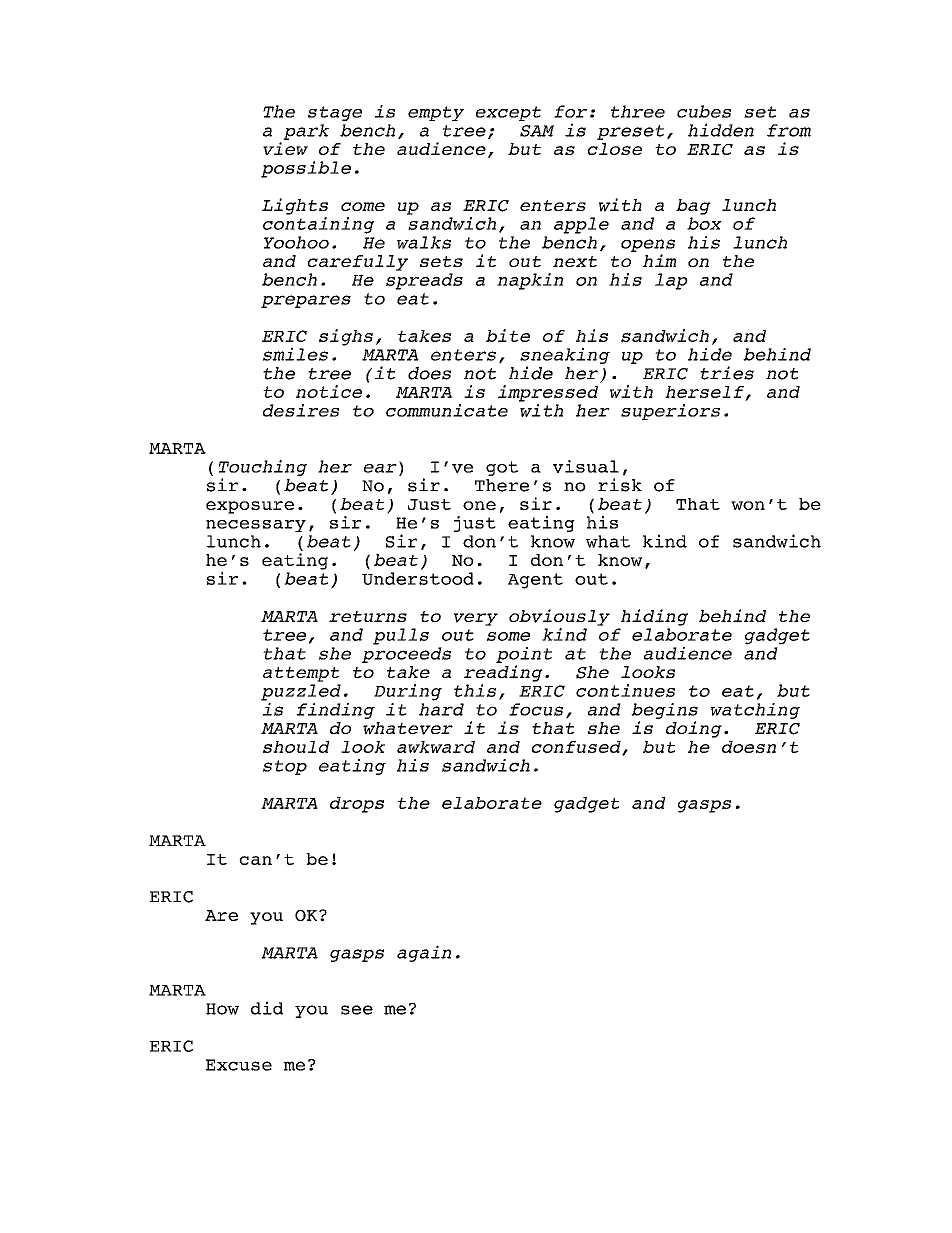 The image size is (952, 1233). What do you see at coordinates (654, 617) in the screenshot?
I see `hiding` at bounding box center [654, 617].
